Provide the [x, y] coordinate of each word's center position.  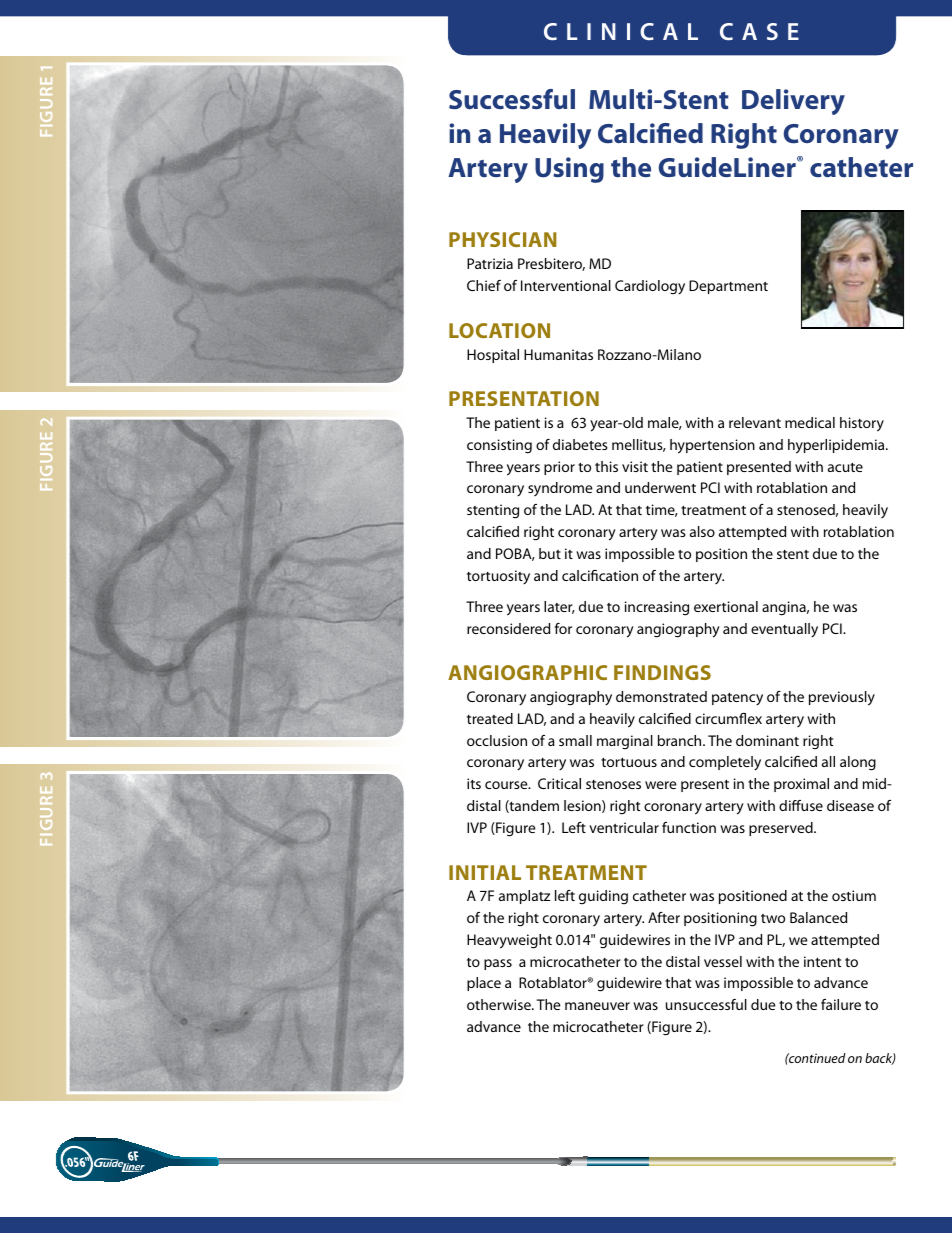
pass [498, 964]
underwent [660, 487]
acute [845, 467]
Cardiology [650, 287]
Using [569, 170]
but [550, 553]
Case [759, 31]
